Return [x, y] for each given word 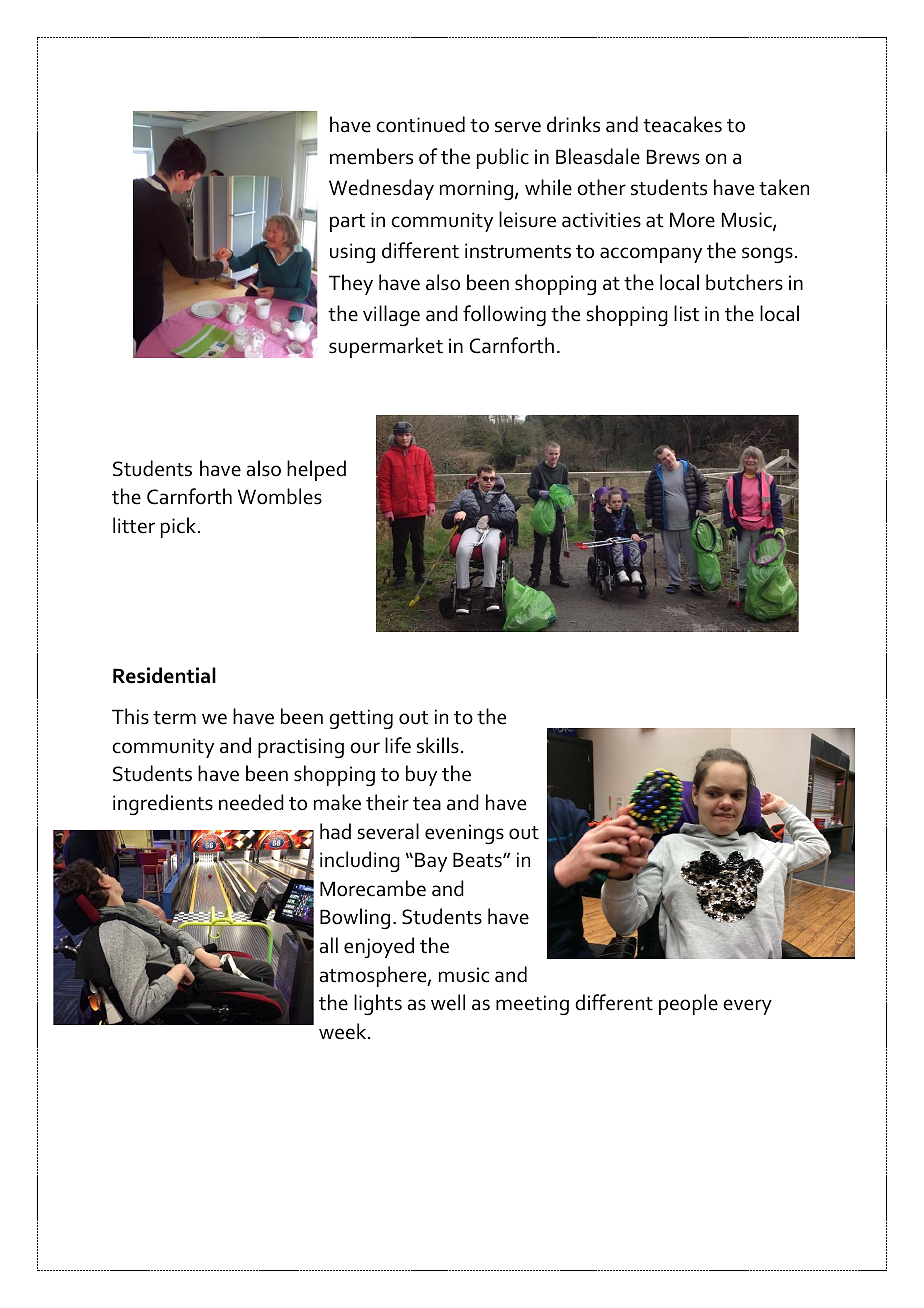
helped [316, 470]
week [344, 1031]
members [371, 156]
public [503, 158]
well [448, 1002]
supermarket [386, 347]
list [686, 313]
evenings [464, 834]
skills [438, 745]
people [688, 1004]
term [174, 718]
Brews [673, 157]
